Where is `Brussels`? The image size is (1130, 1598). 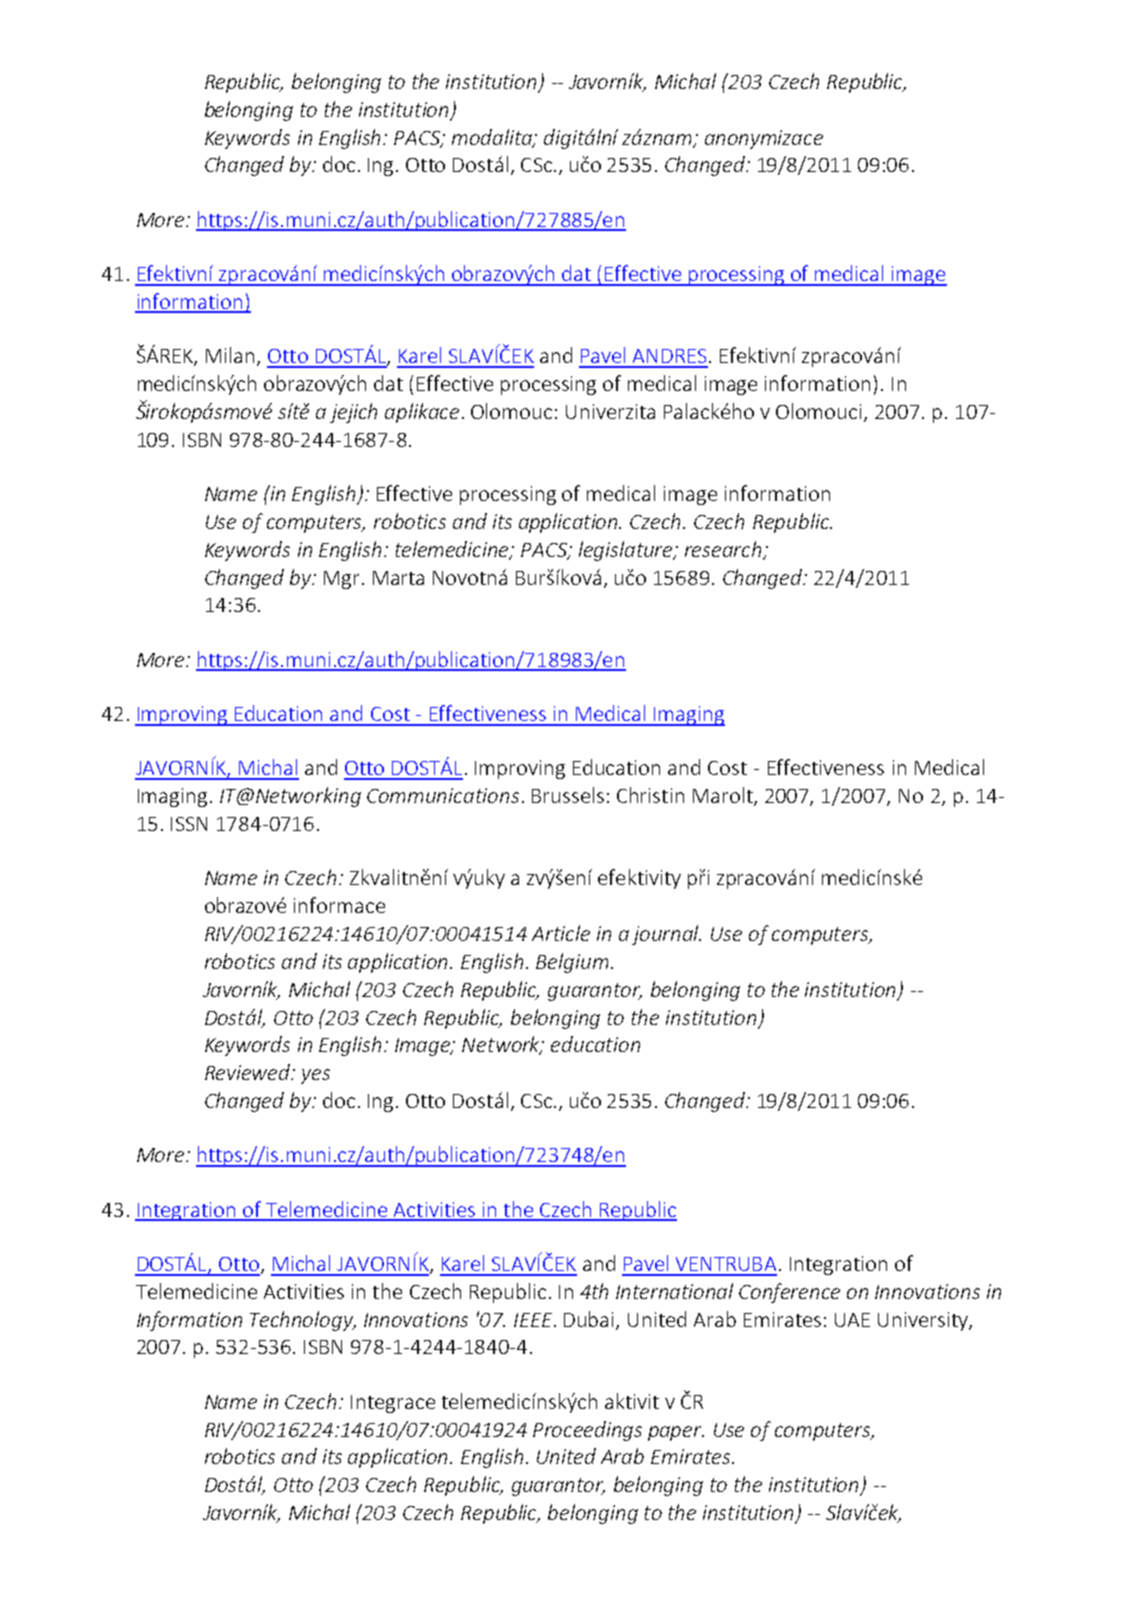
Brussels is located at coordinates (568, 795).
